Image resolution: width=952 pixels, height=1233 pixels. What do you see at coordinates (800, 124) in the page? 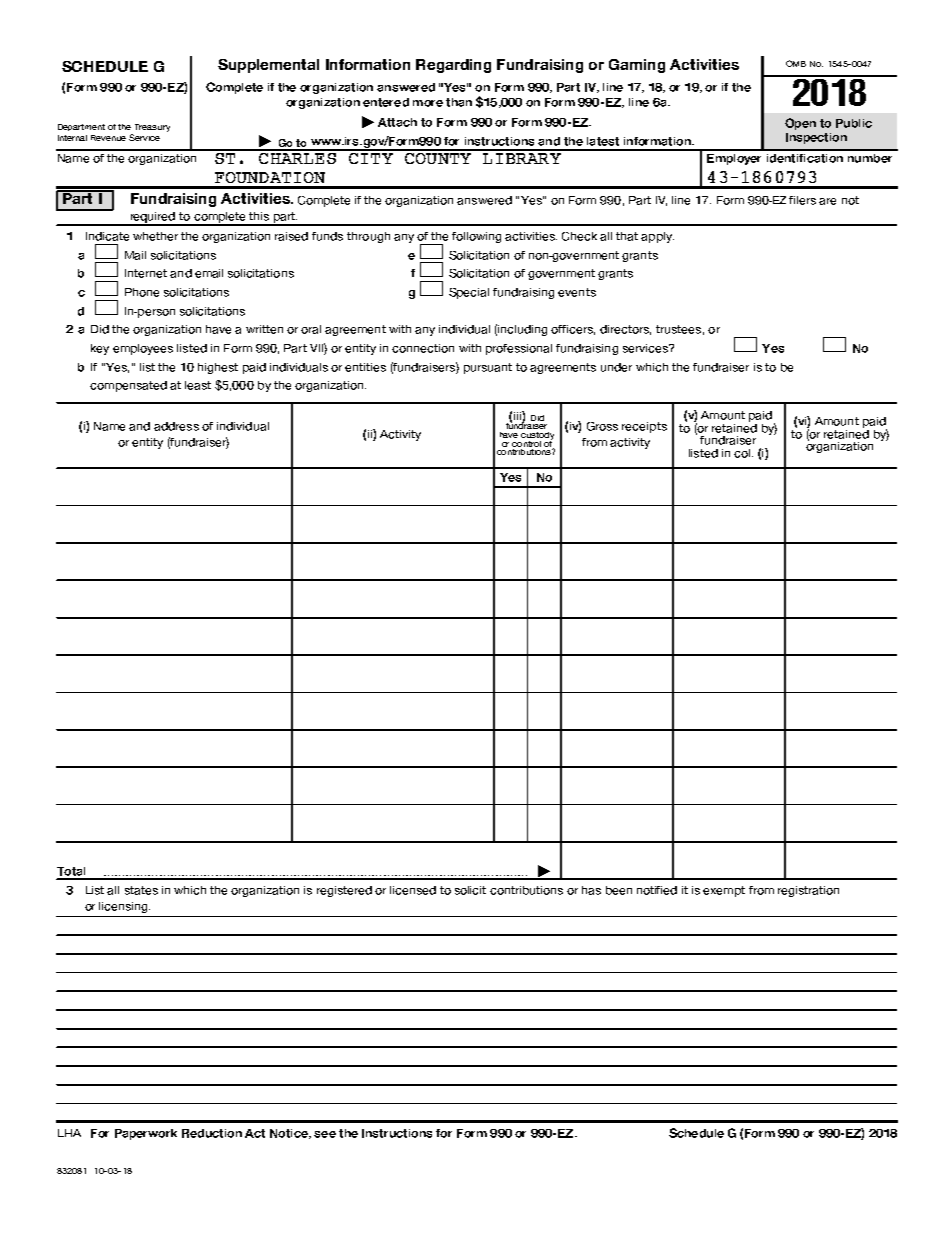
I see `Open` at bounding box center [800, 124].
